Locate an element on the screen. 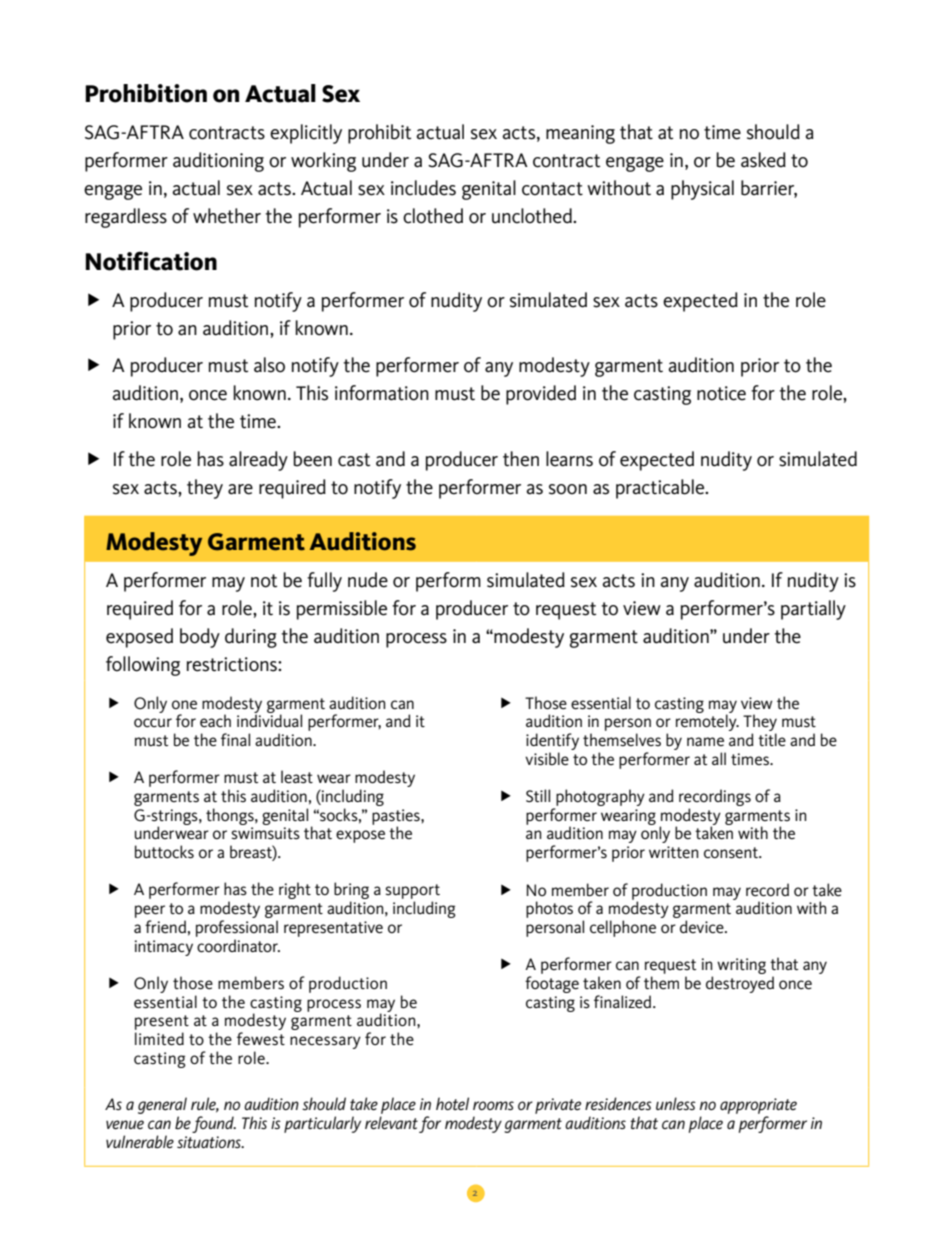 The image size is (952, 1233). partially is located at coordinates (813, 610).
